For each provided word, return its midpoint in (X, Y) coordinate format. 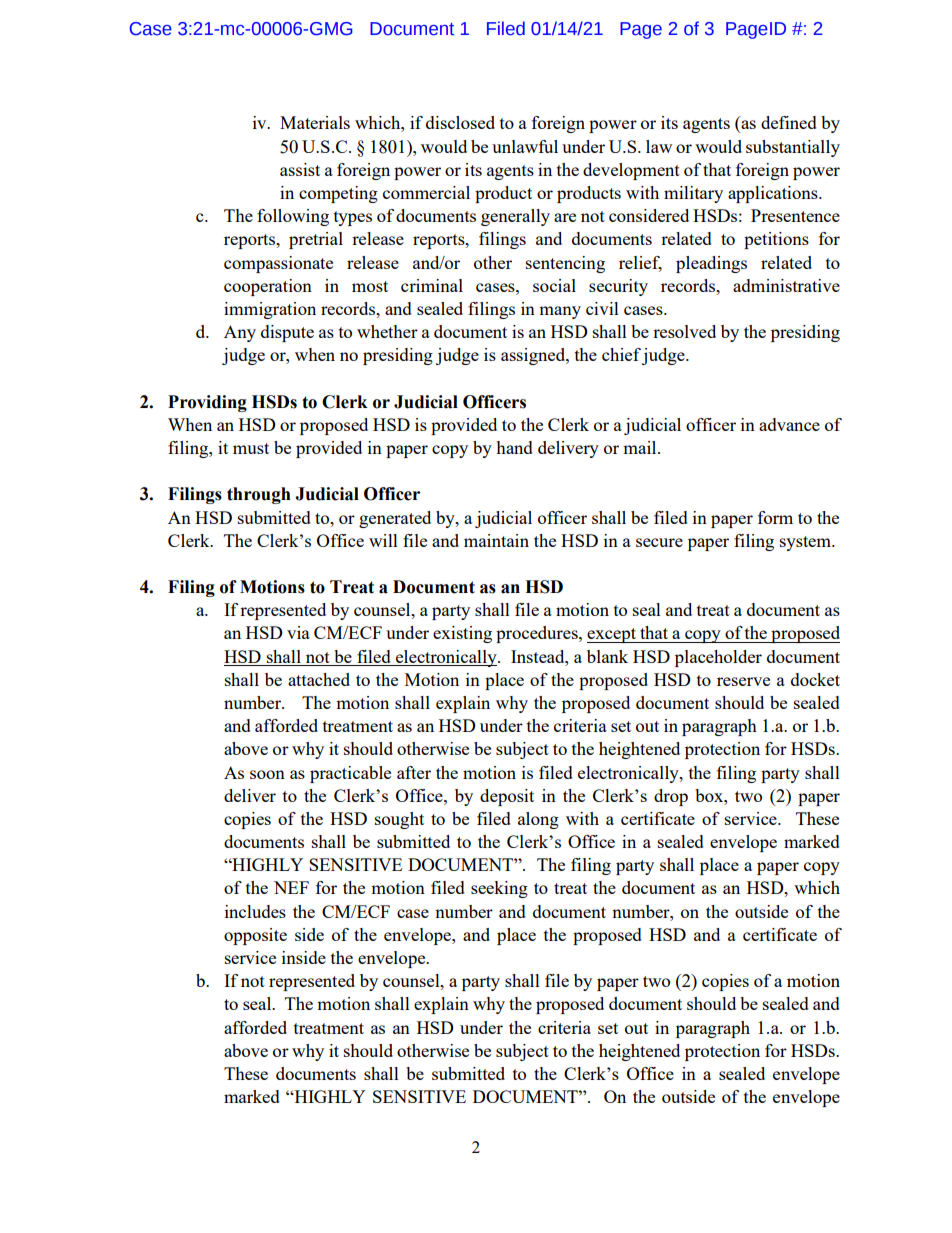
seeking (499, 889)
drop (671, 797)
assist (300, 169)
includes (255, 911)
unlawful (525, 146)
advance (789, 424)
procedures (538, 634)
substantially (793, 148)
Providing (207, 403)
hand (514, 447)
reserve (743, 681)
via (298, 632)
